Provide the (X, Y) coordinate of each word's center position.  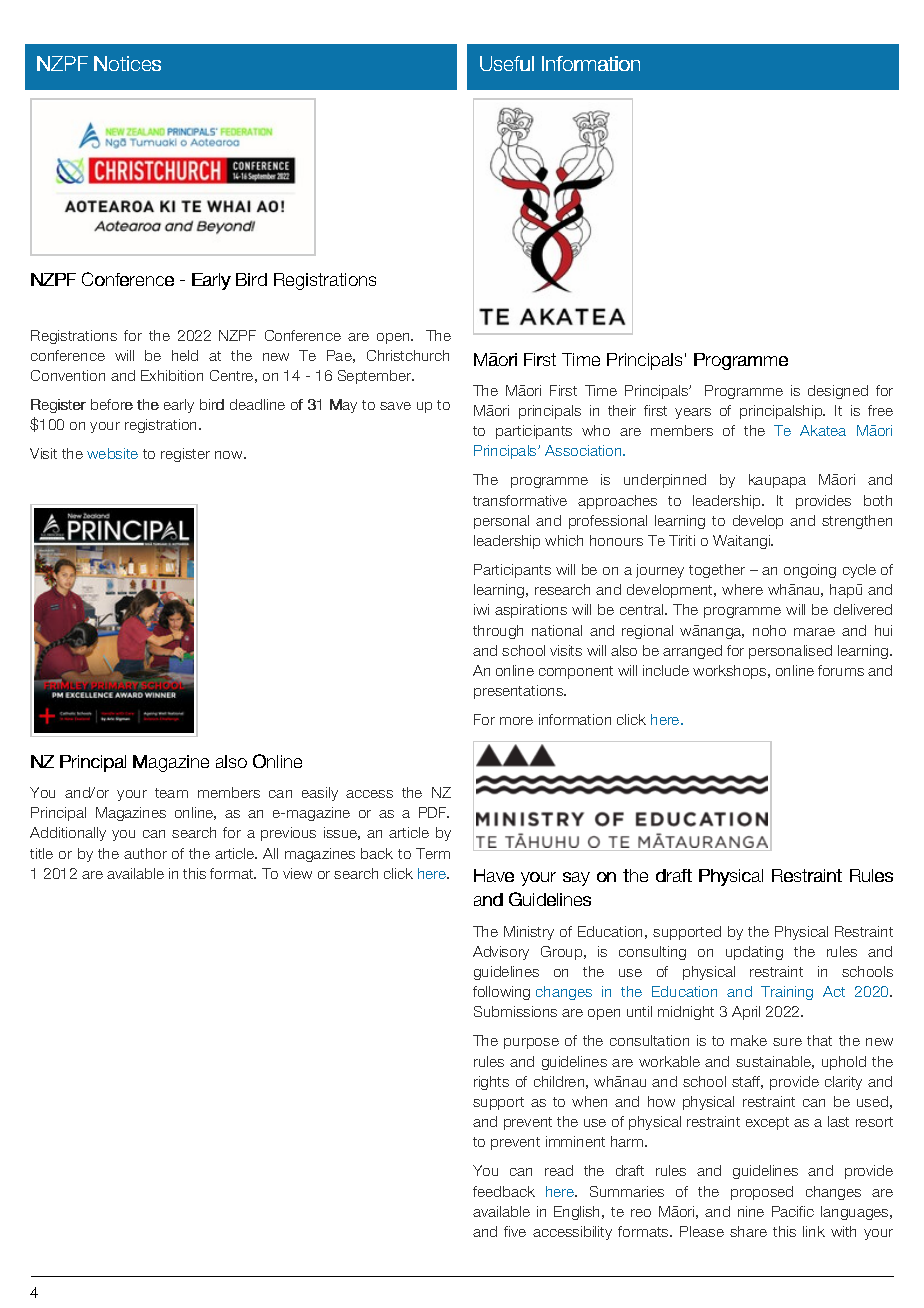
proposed (762, 1193)
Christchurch (408, 355)
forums (841, 670)
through (498, 632)
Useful (507, 63)
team (171, 793)
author (145, 853)
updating (754, 953)
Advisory (501, 953)
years (693, 413)
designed (838, 392)
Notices (127, 63)
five (515, 1231)
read (559, 1170)
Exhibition (172, 375)
